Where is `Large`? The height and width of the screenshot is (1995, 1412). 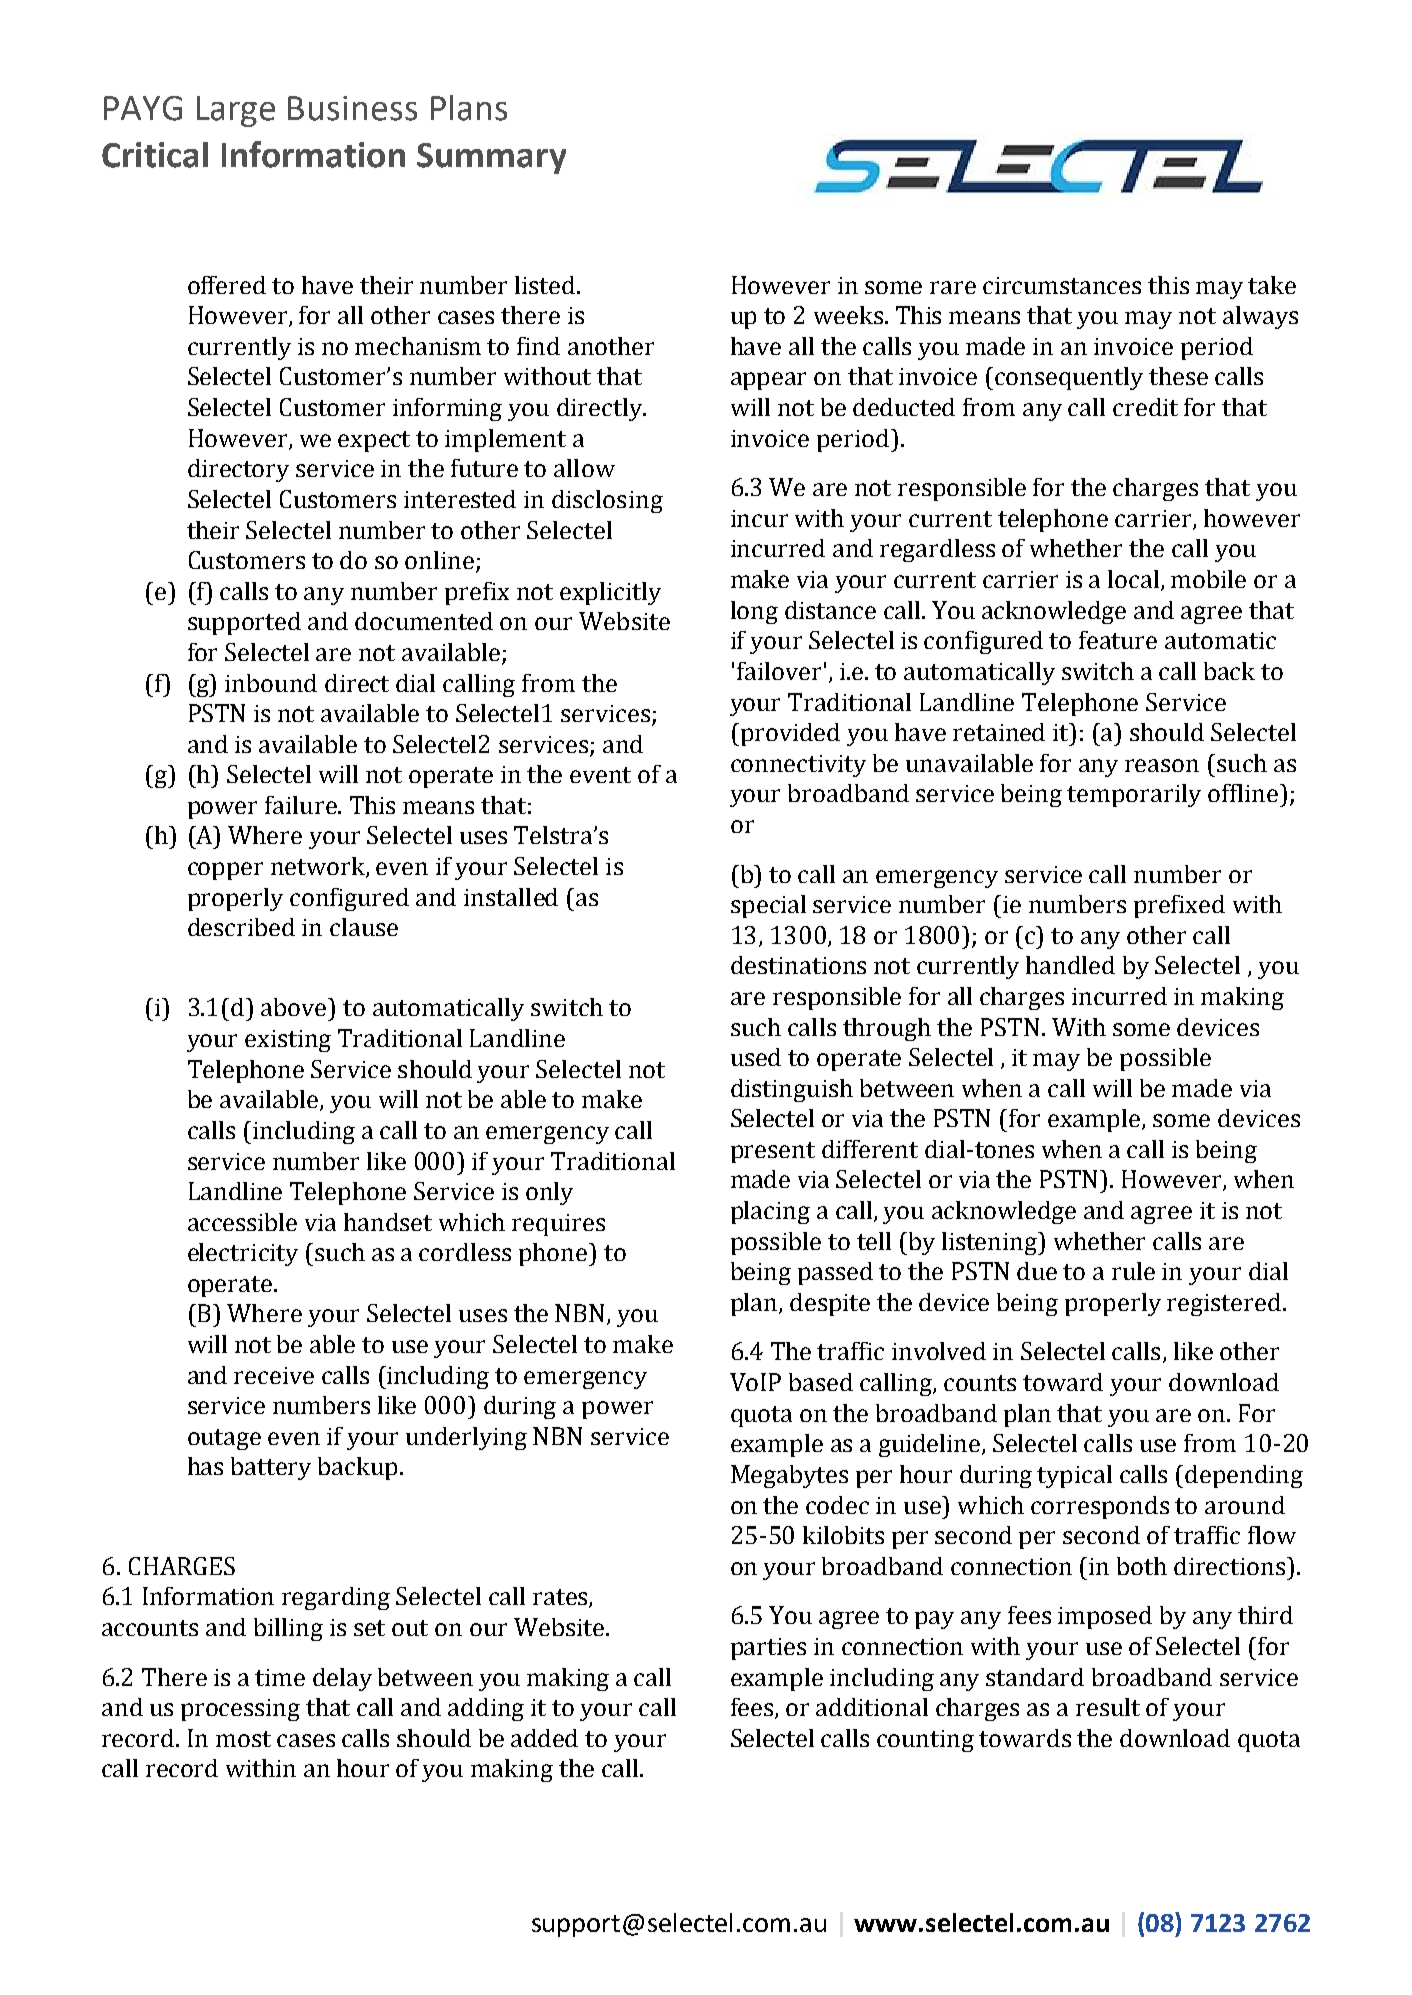
Large is located at coordinates (236, 111).
